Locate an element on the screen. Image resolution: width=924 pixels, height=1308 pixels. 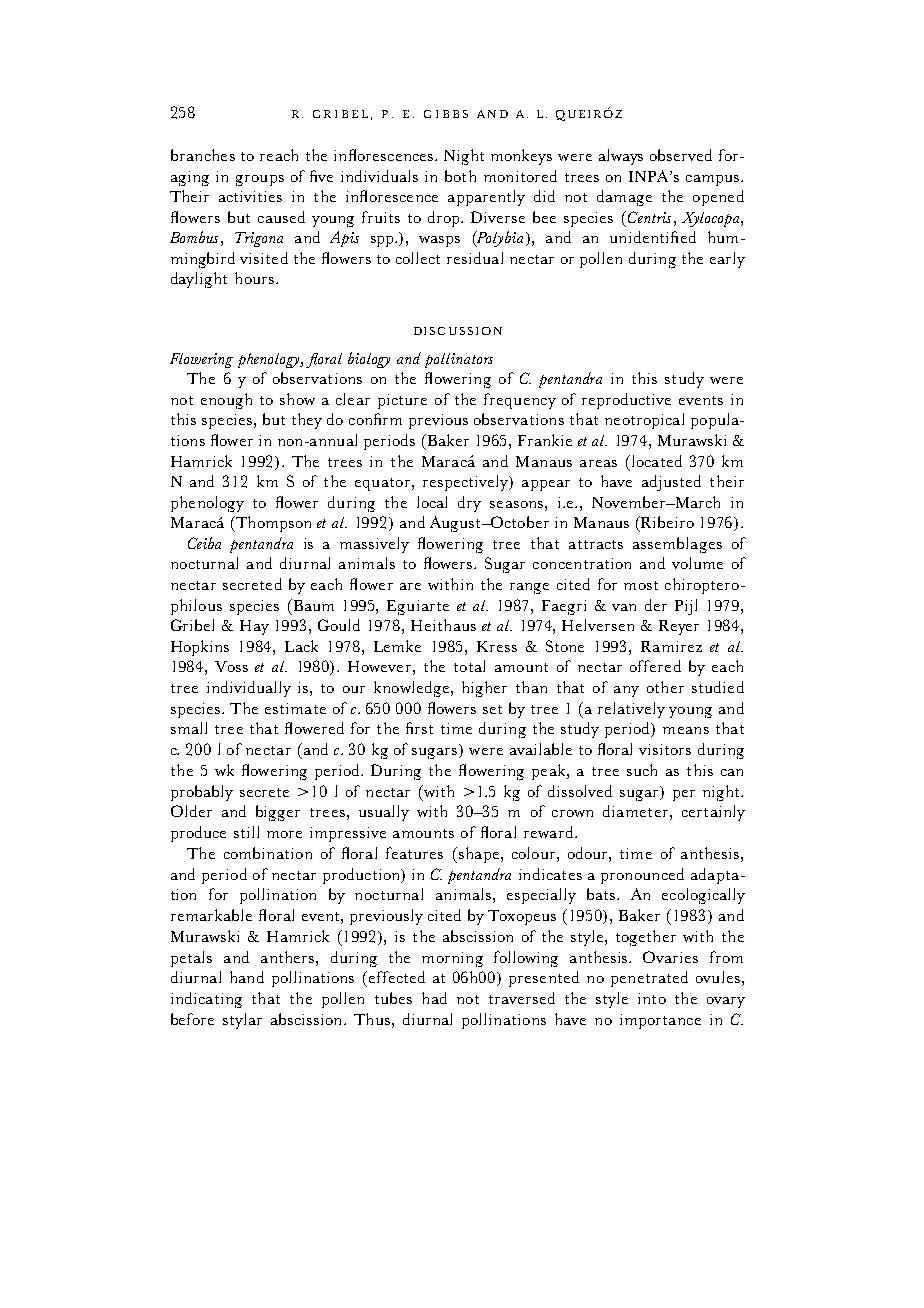
means is located at coordinates (686, 730).
